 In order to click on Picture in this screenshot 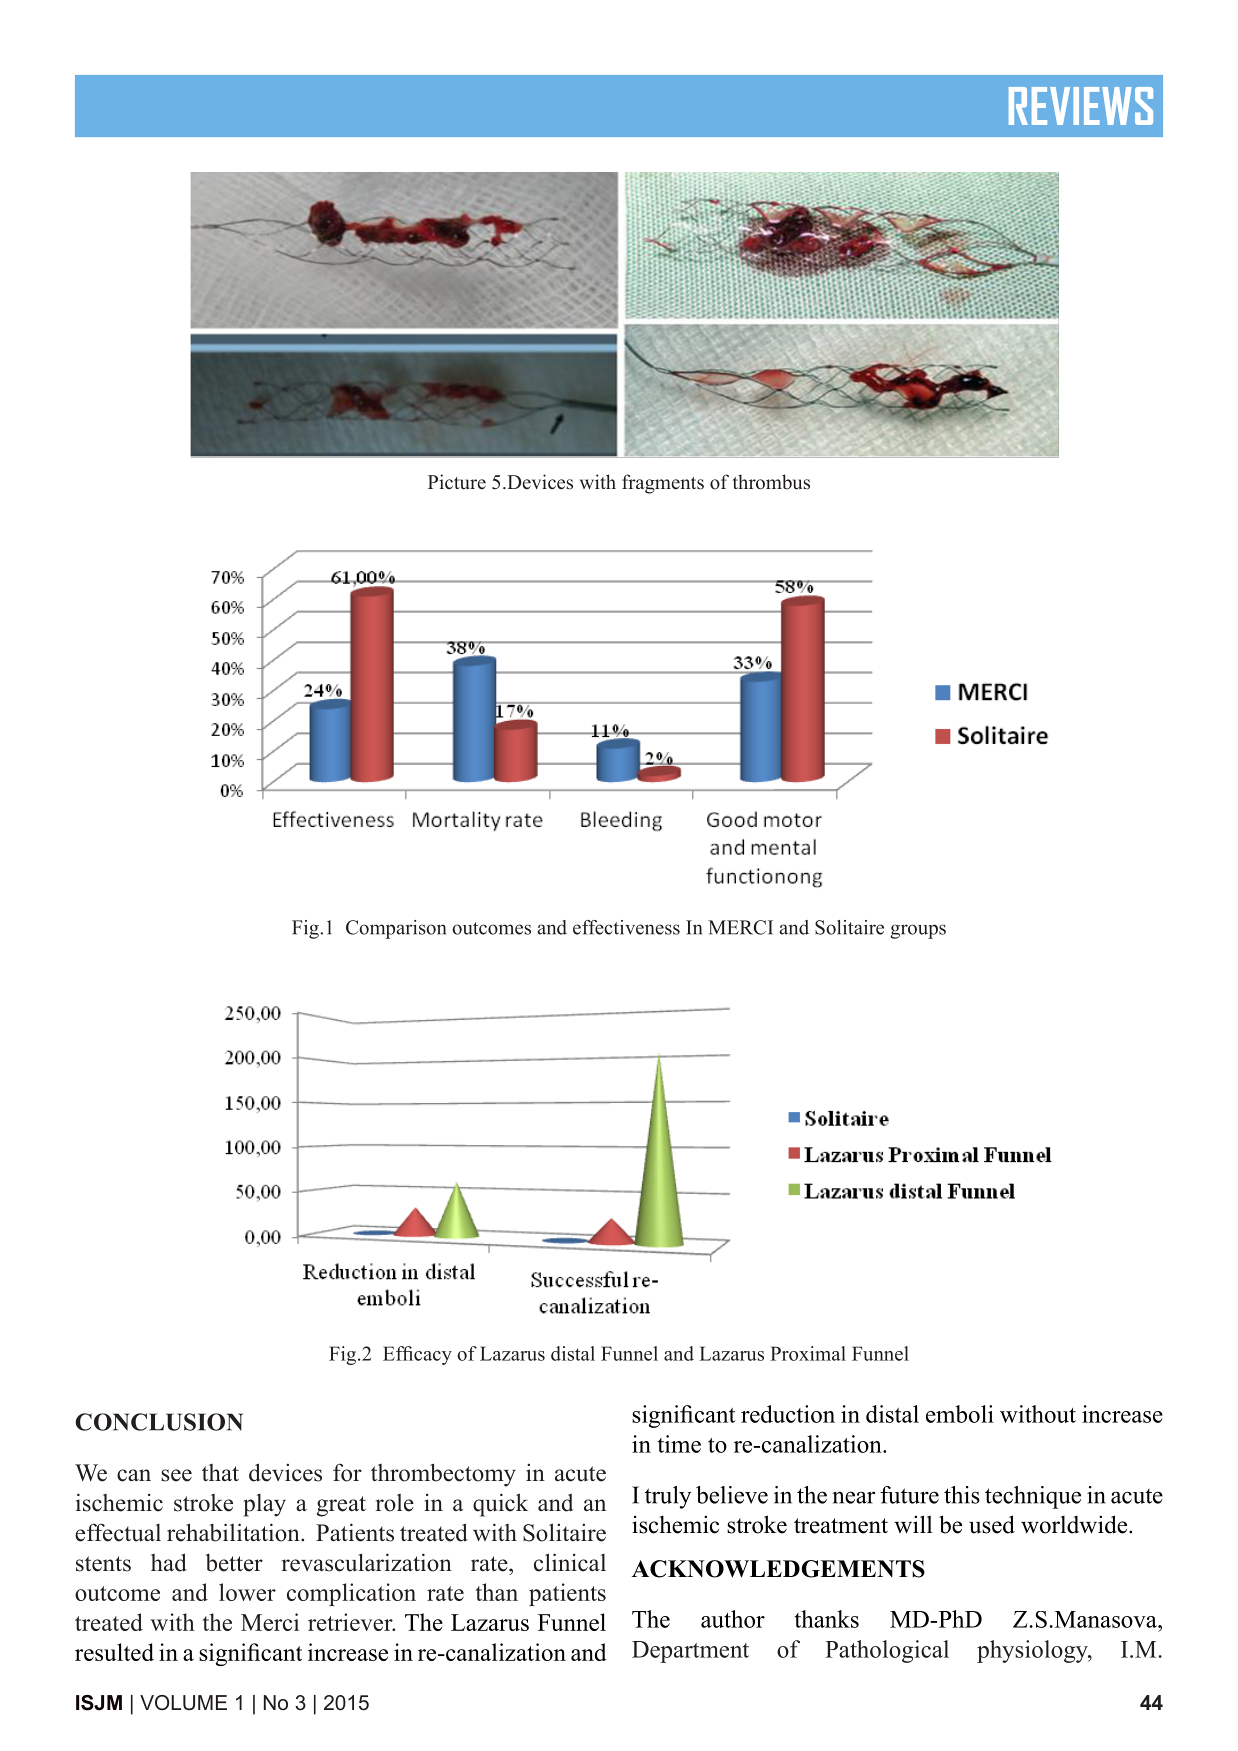, I will do `click(457, 482)`.
